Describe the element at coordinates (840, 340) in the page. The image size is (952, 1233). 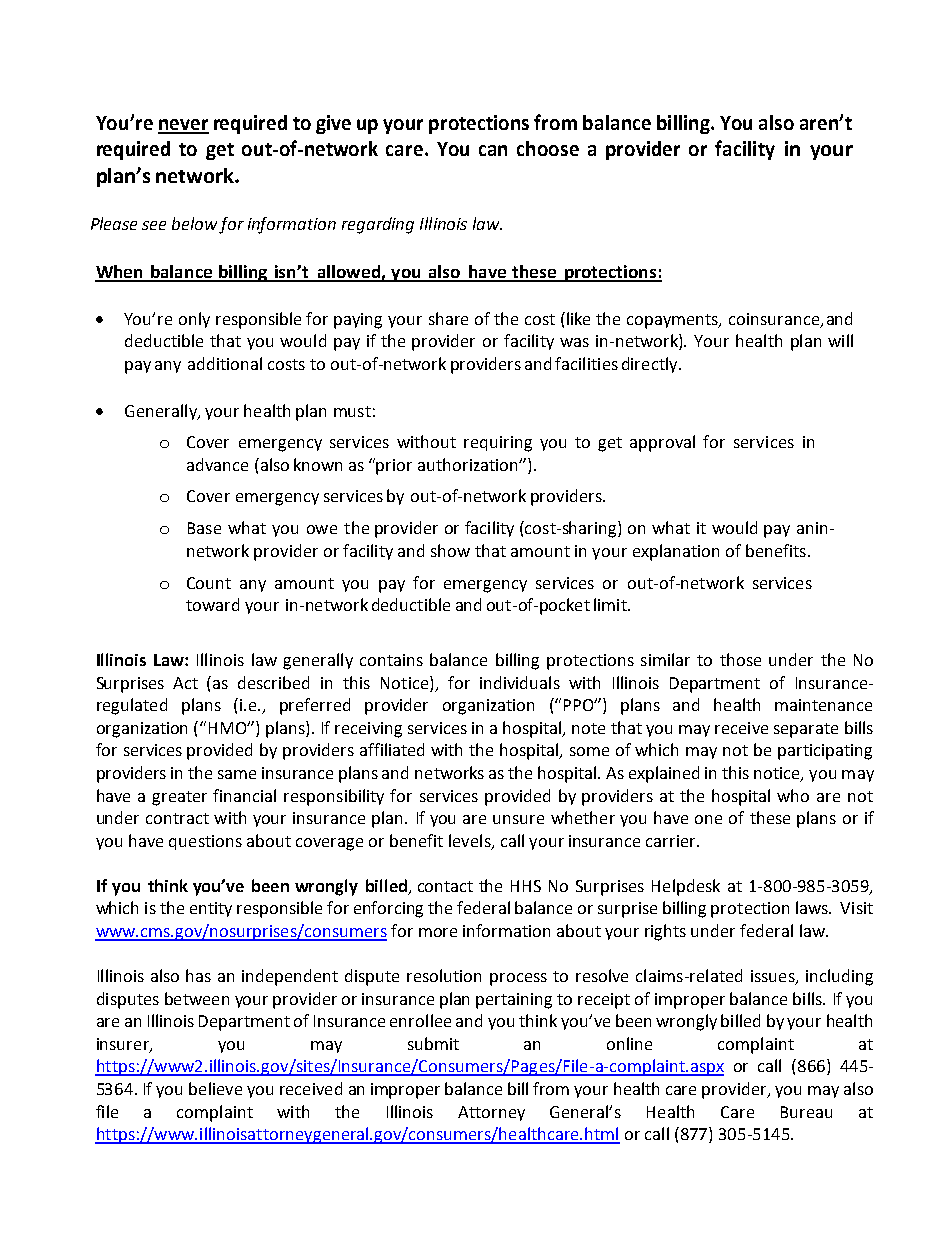
I see `will` at that location.
